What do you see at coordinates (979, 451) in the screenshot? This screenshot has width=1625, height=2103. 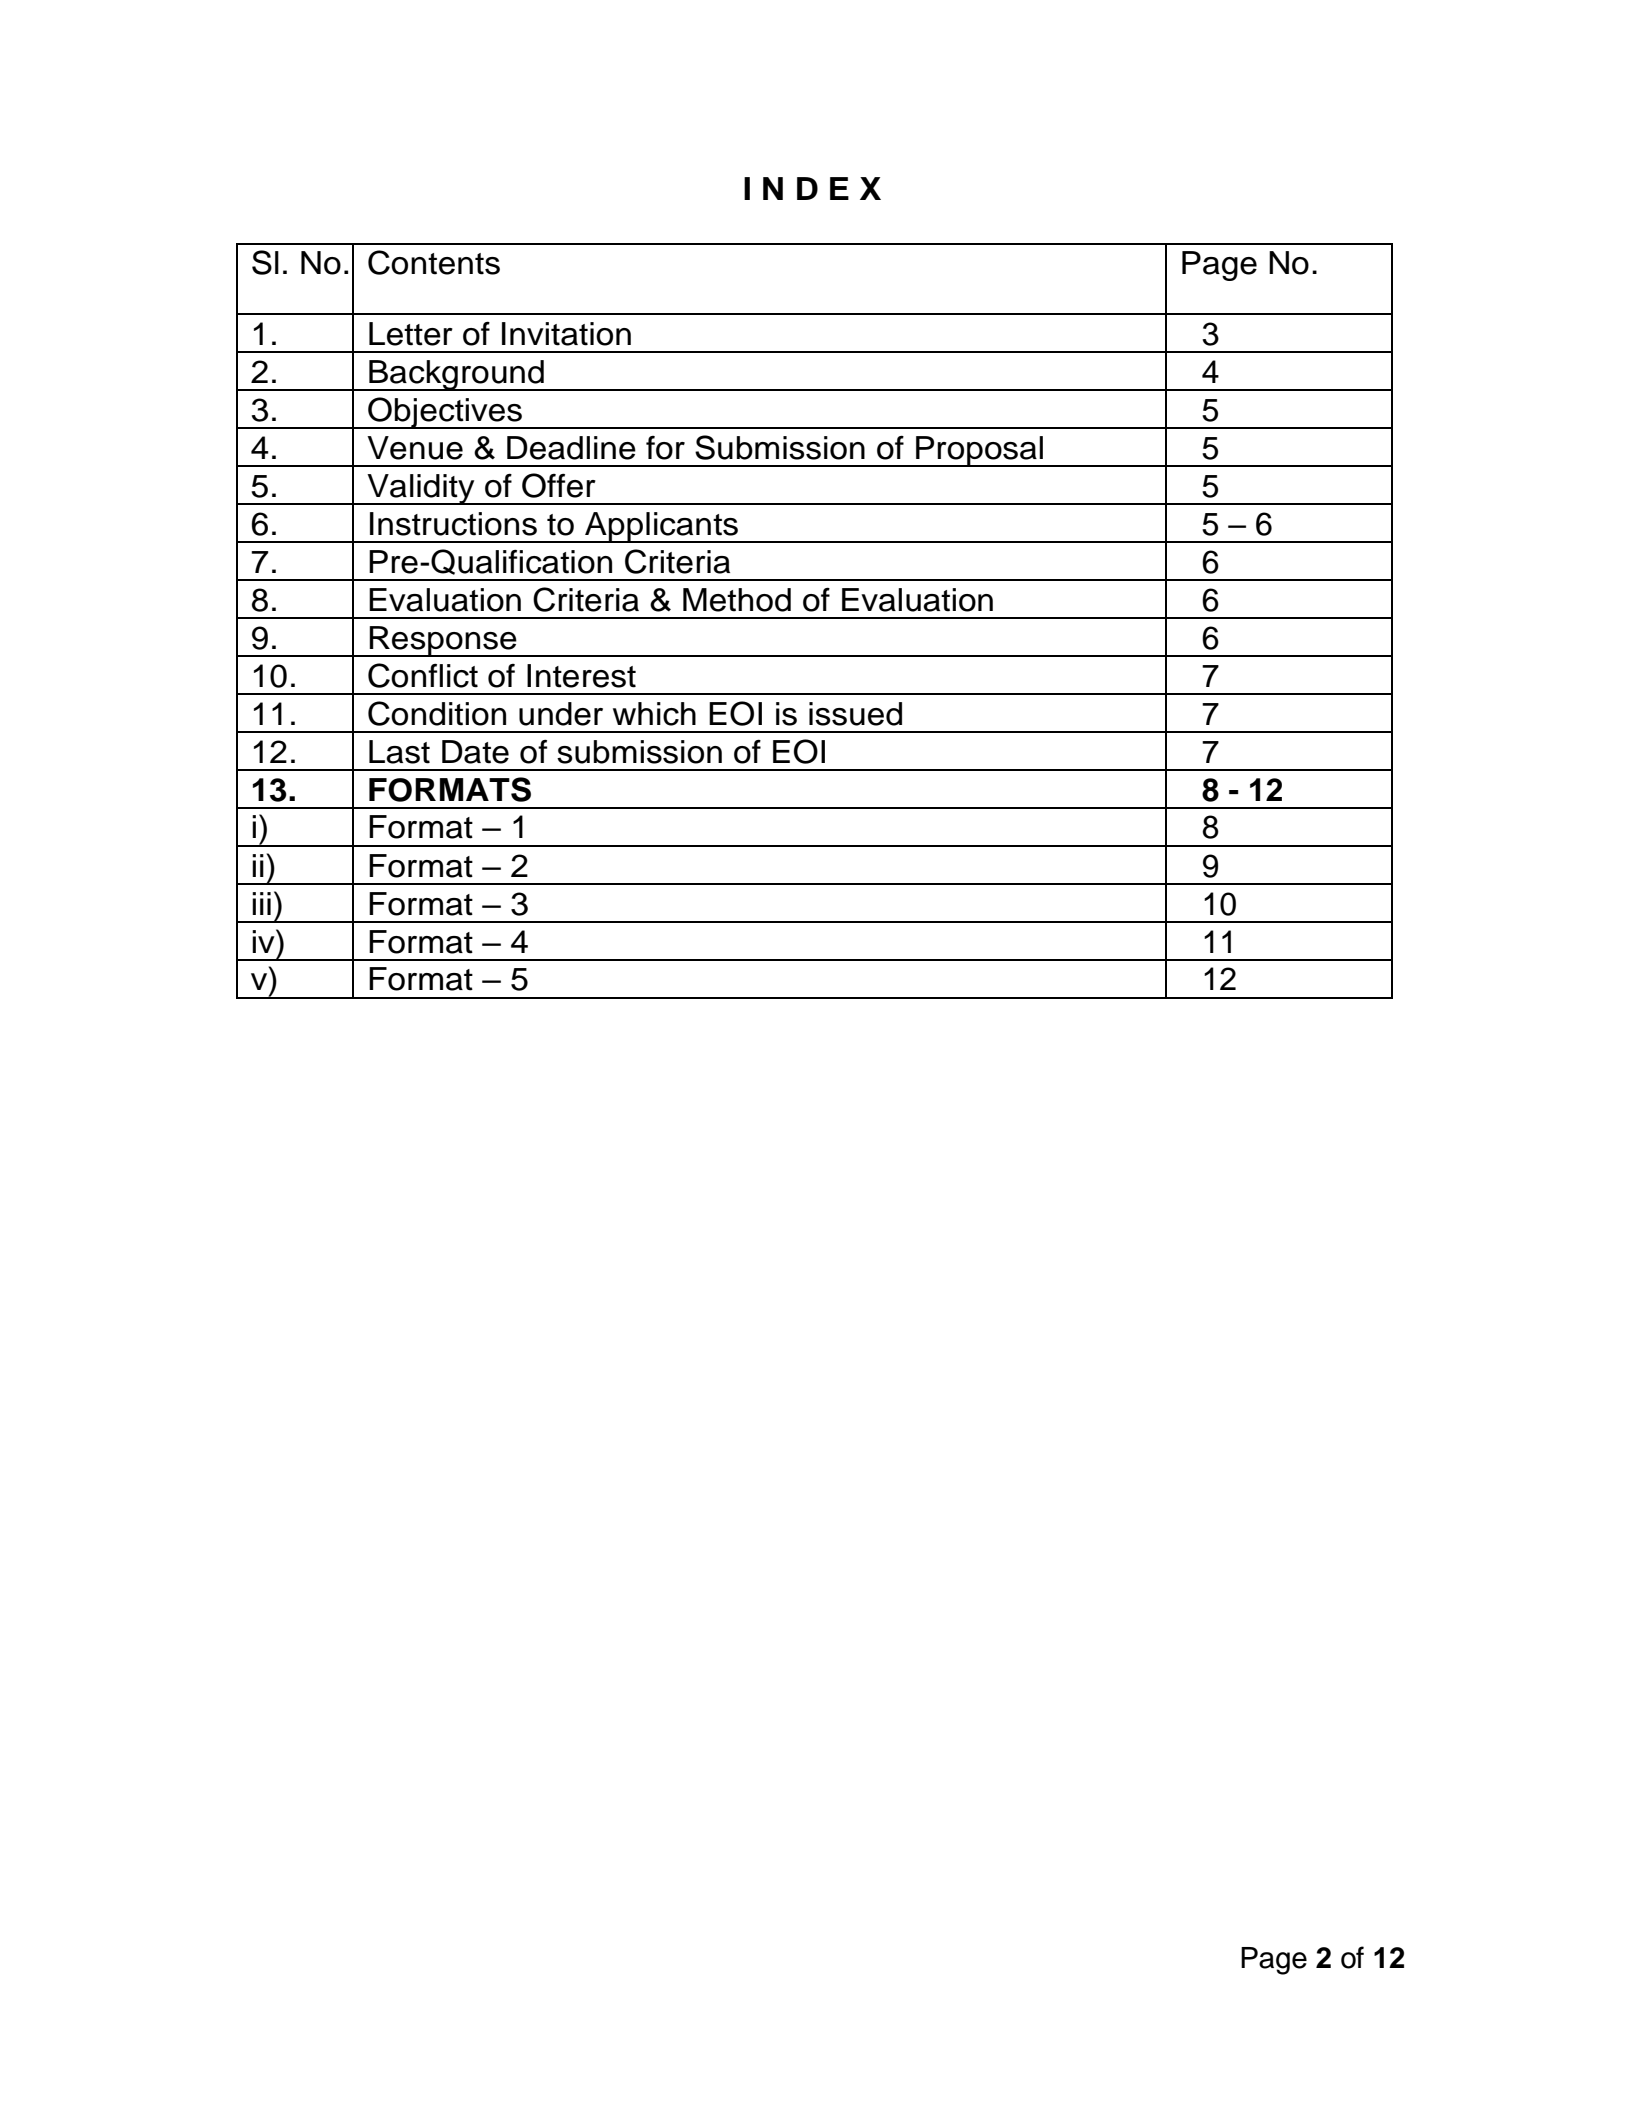 I see `Proposal` at bounding box center [979, 451].
